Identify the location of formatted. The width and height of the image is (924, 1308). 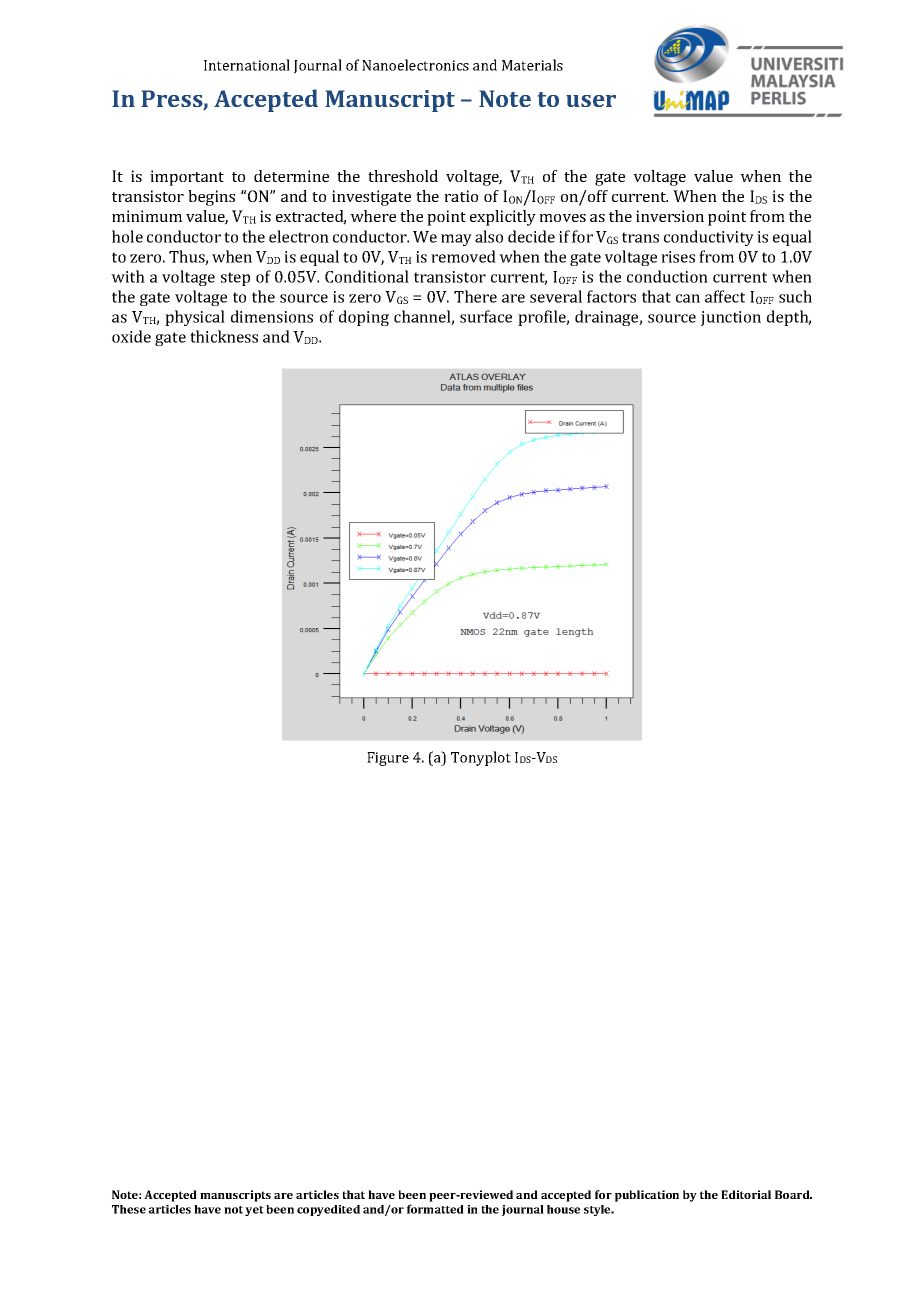
(435, 1209).
